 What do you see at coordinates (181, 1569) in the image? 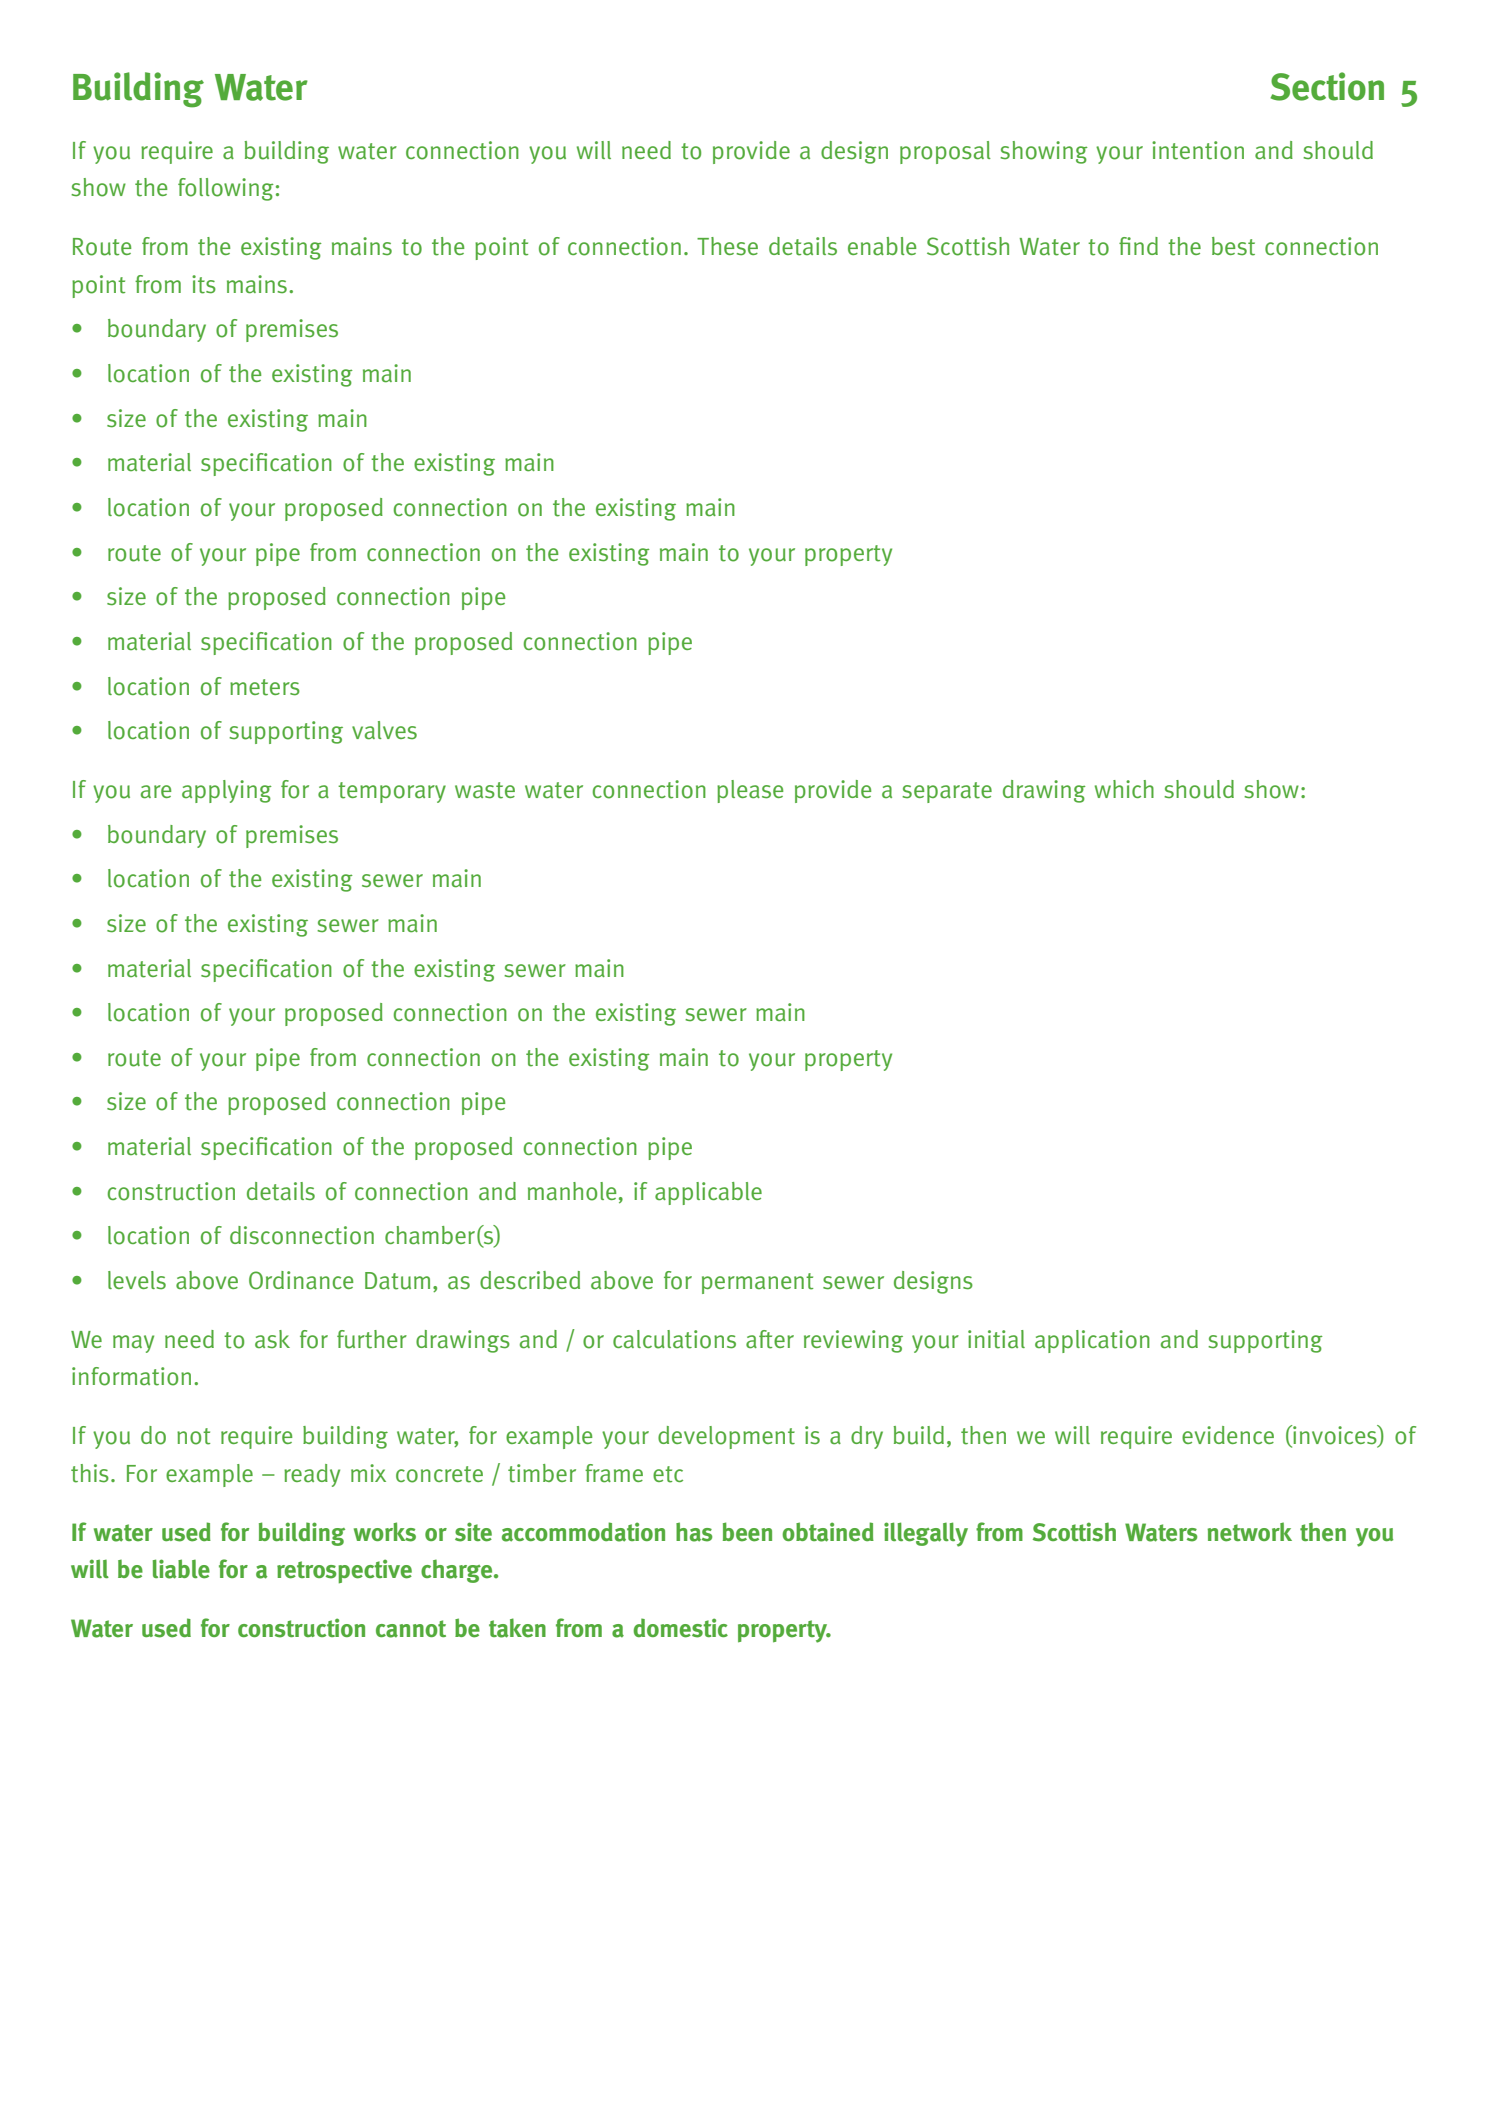
I see `liable` at bounding box center [181, 1569].
